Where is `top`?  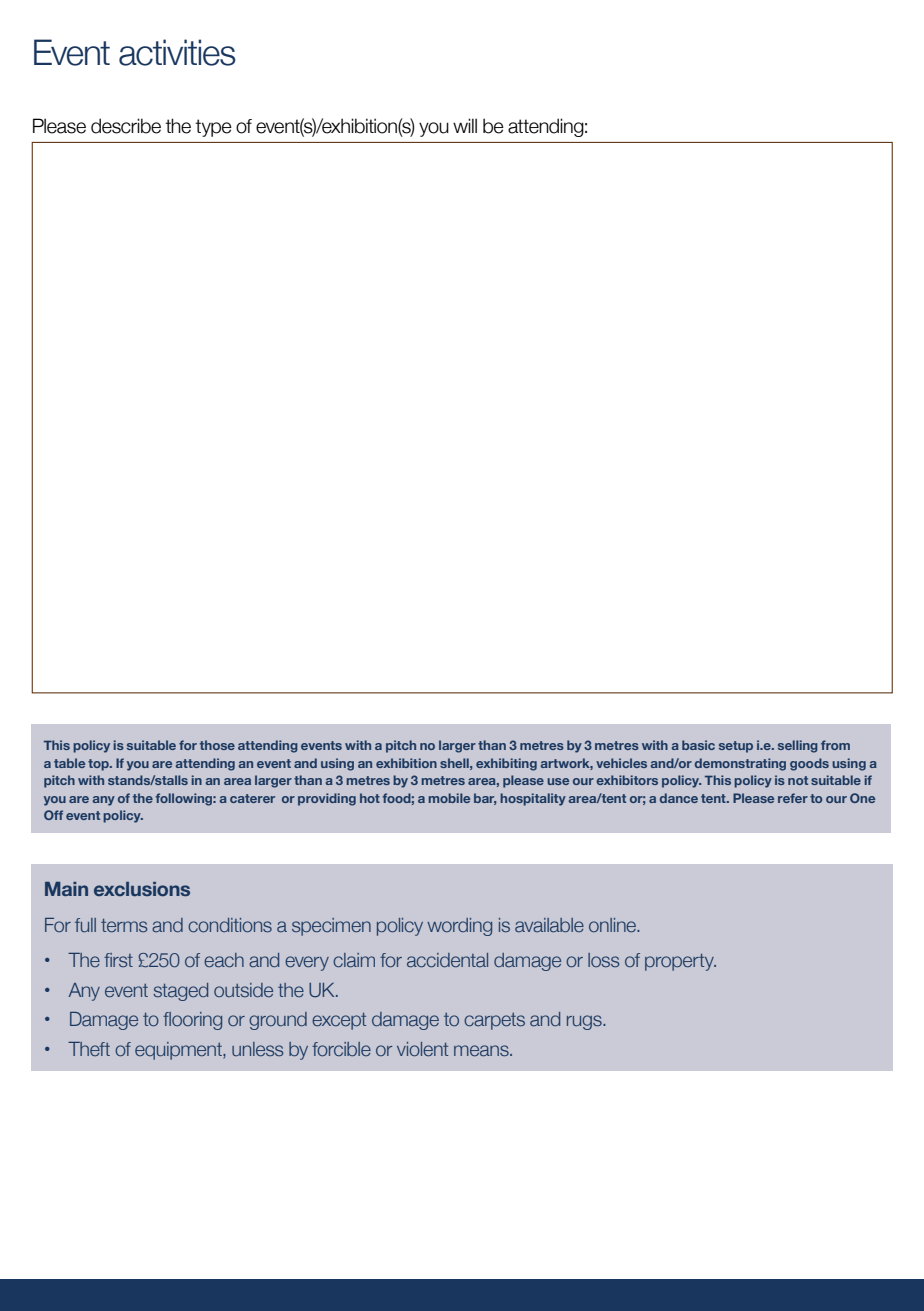
top is located at coordinates (99, 765).
